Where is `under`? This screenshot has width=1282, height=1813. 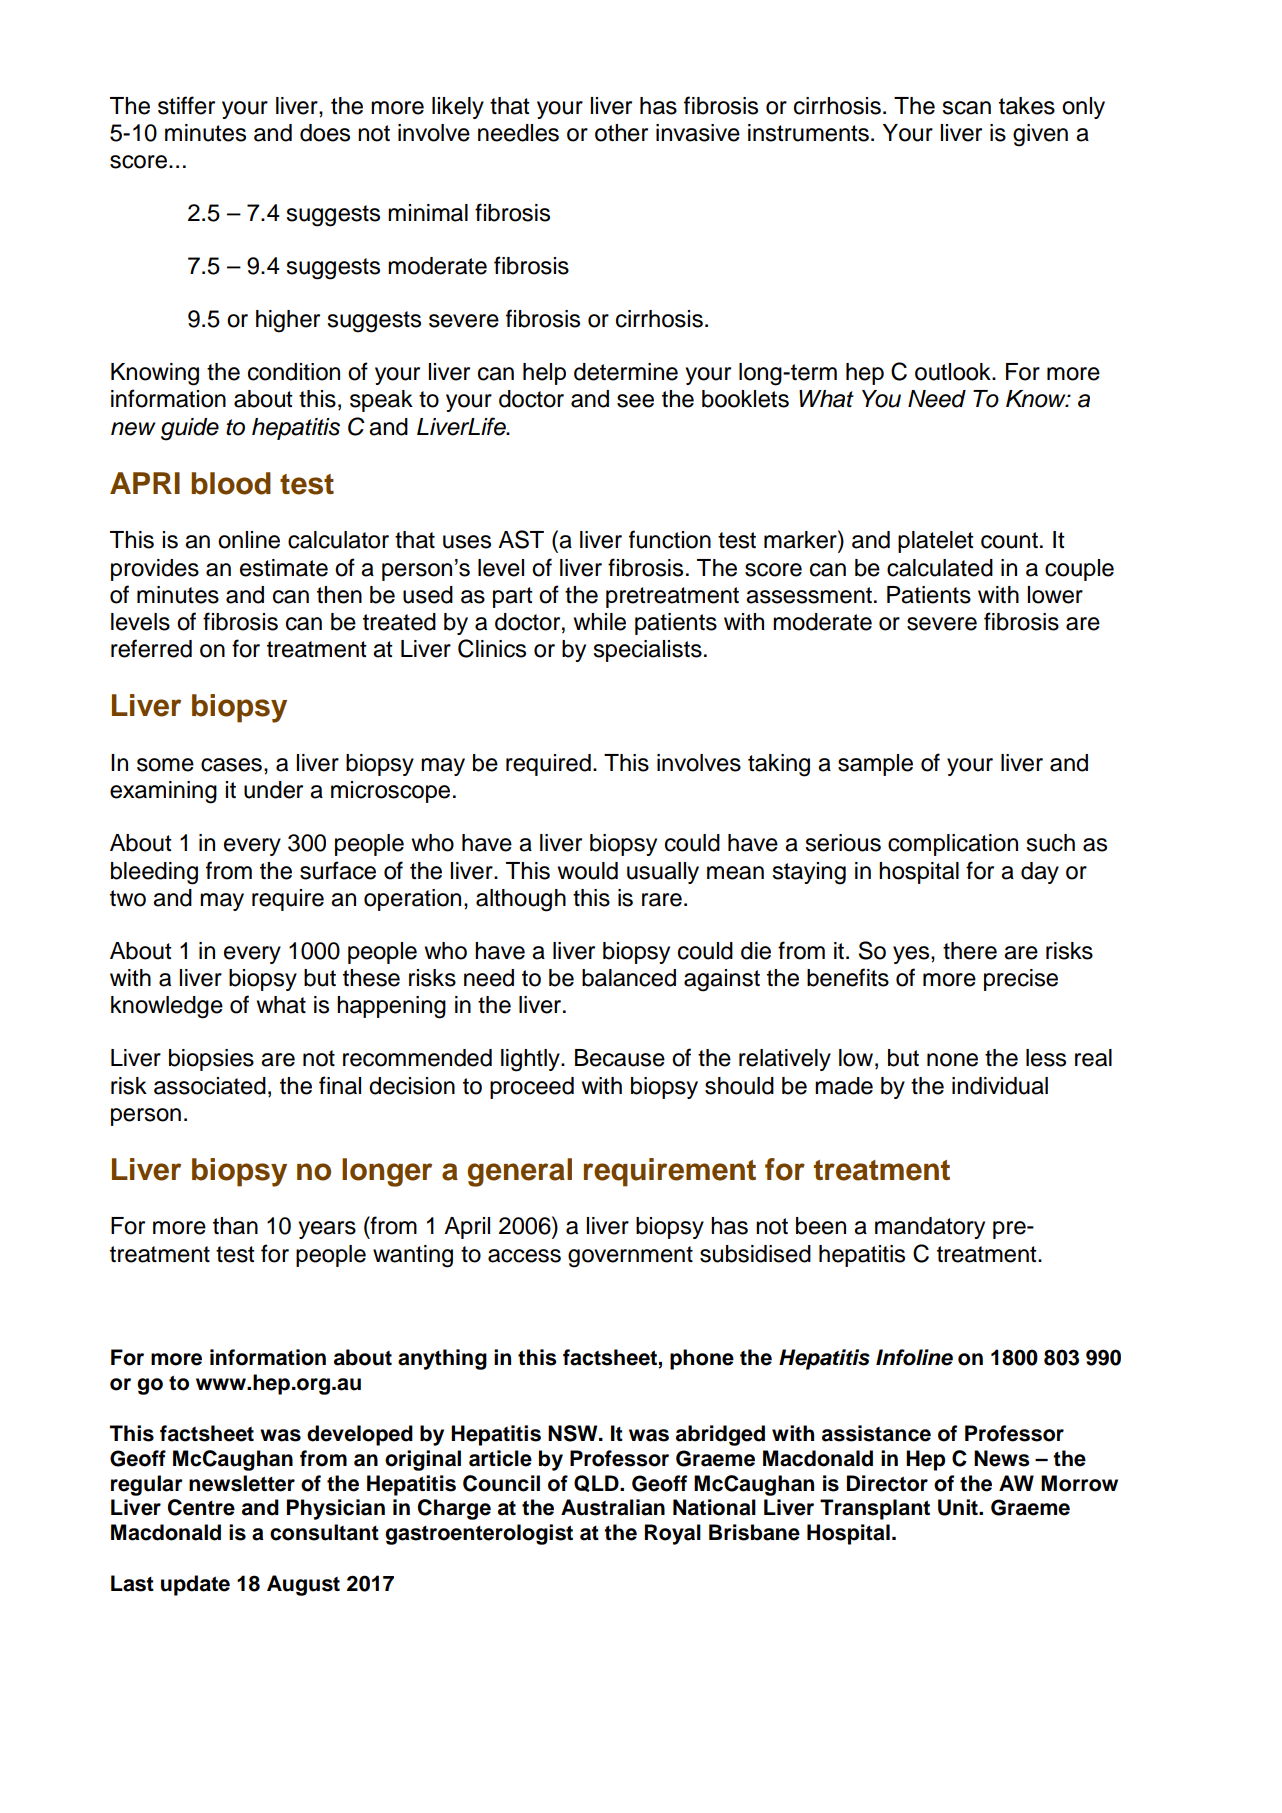 under is located at coordinates (273, 790).
